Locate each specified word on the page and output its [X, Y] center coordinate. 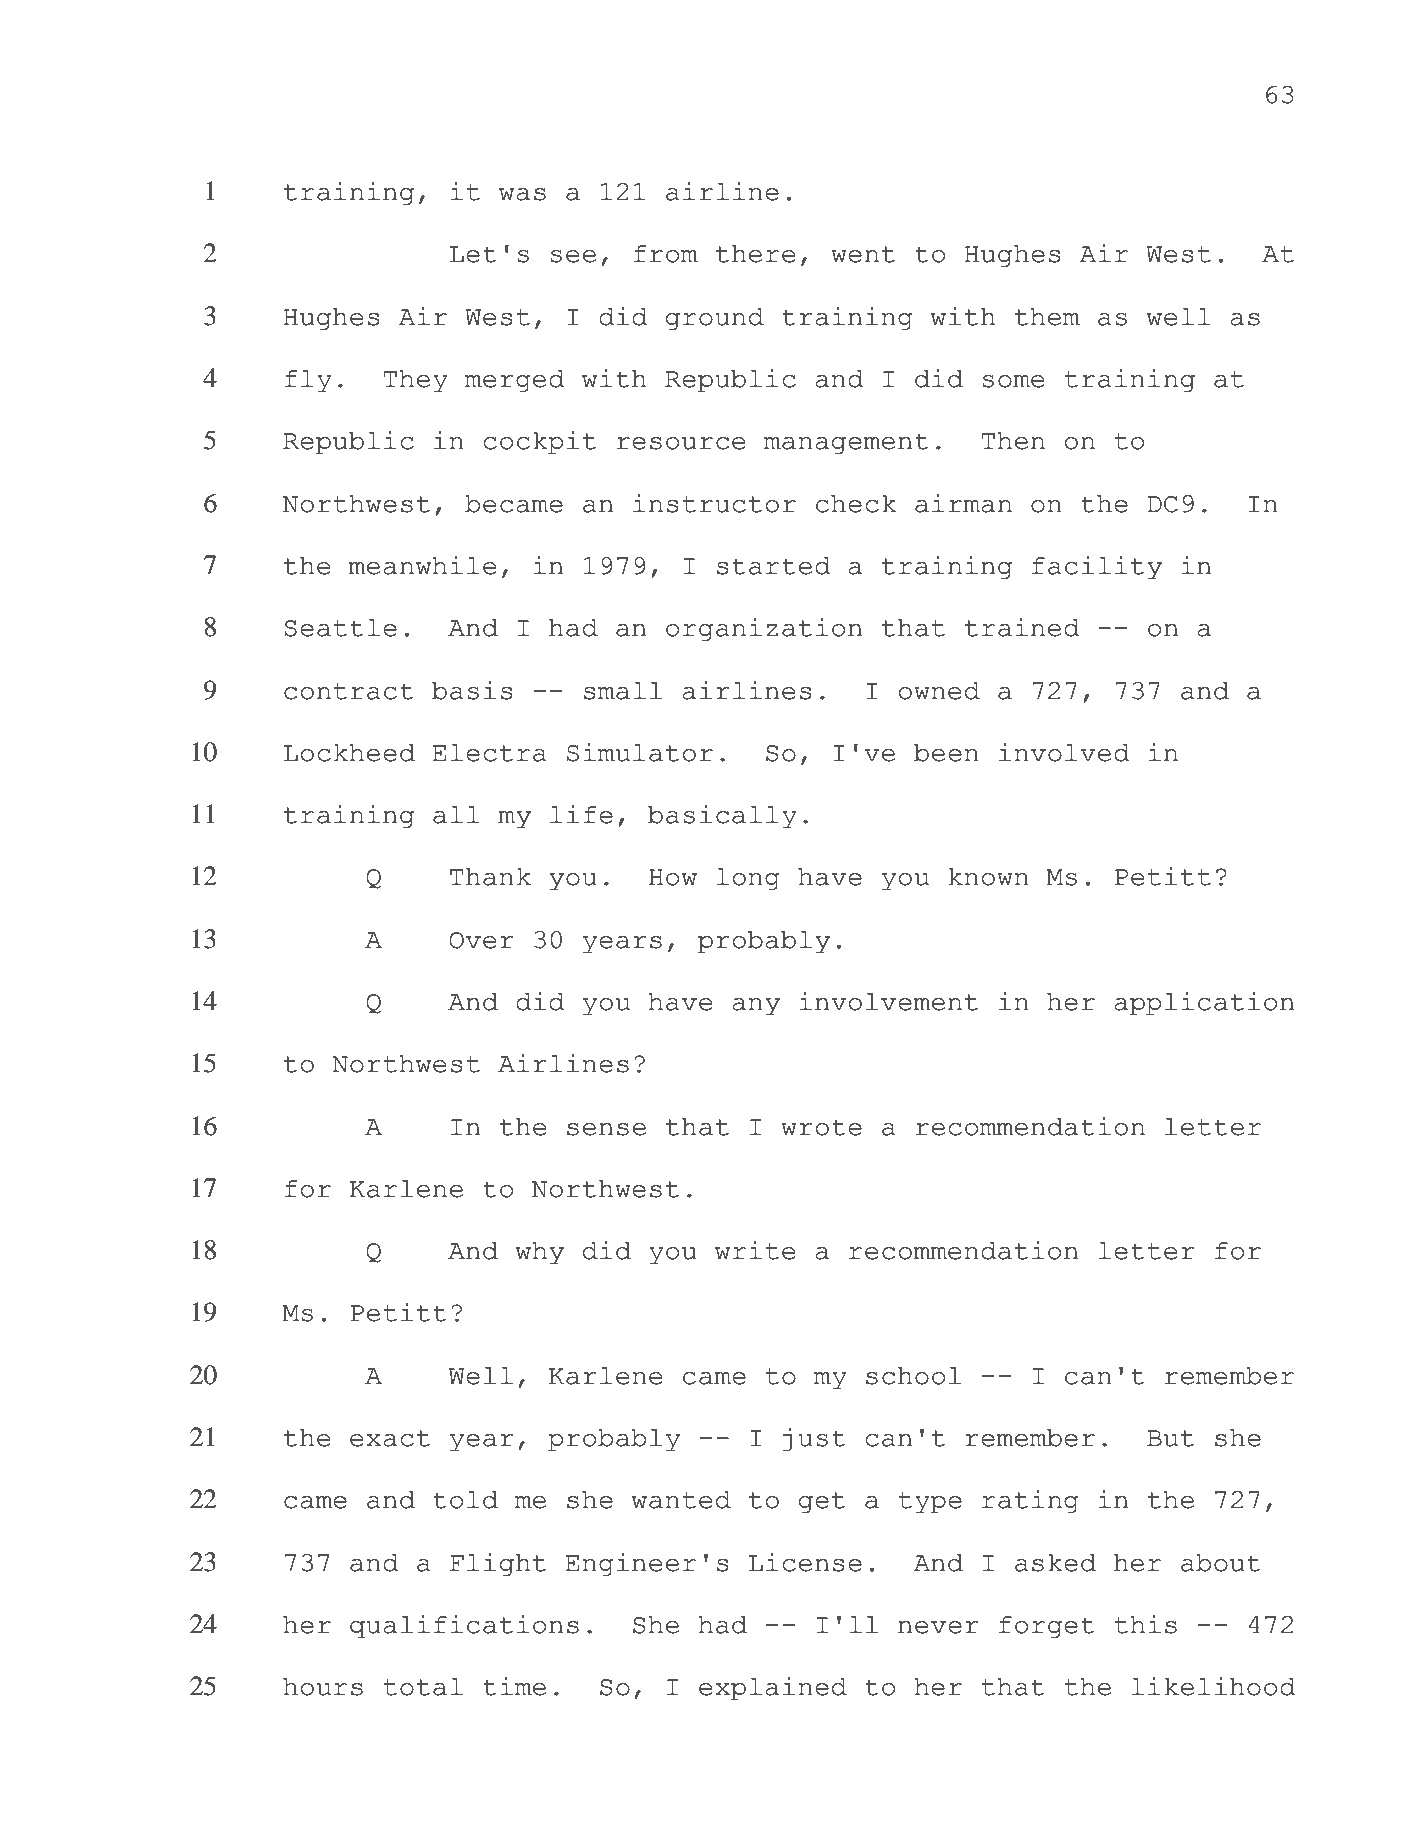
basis [472, 690]
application [1204, 1004]
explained [773, 1689]
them [1047, 317]
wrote [821, 1127]
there [756, 254]
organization [764, 630]
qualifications [464, 1627]
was [522, 194]
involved [1064, 752]
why [540, 1253]
